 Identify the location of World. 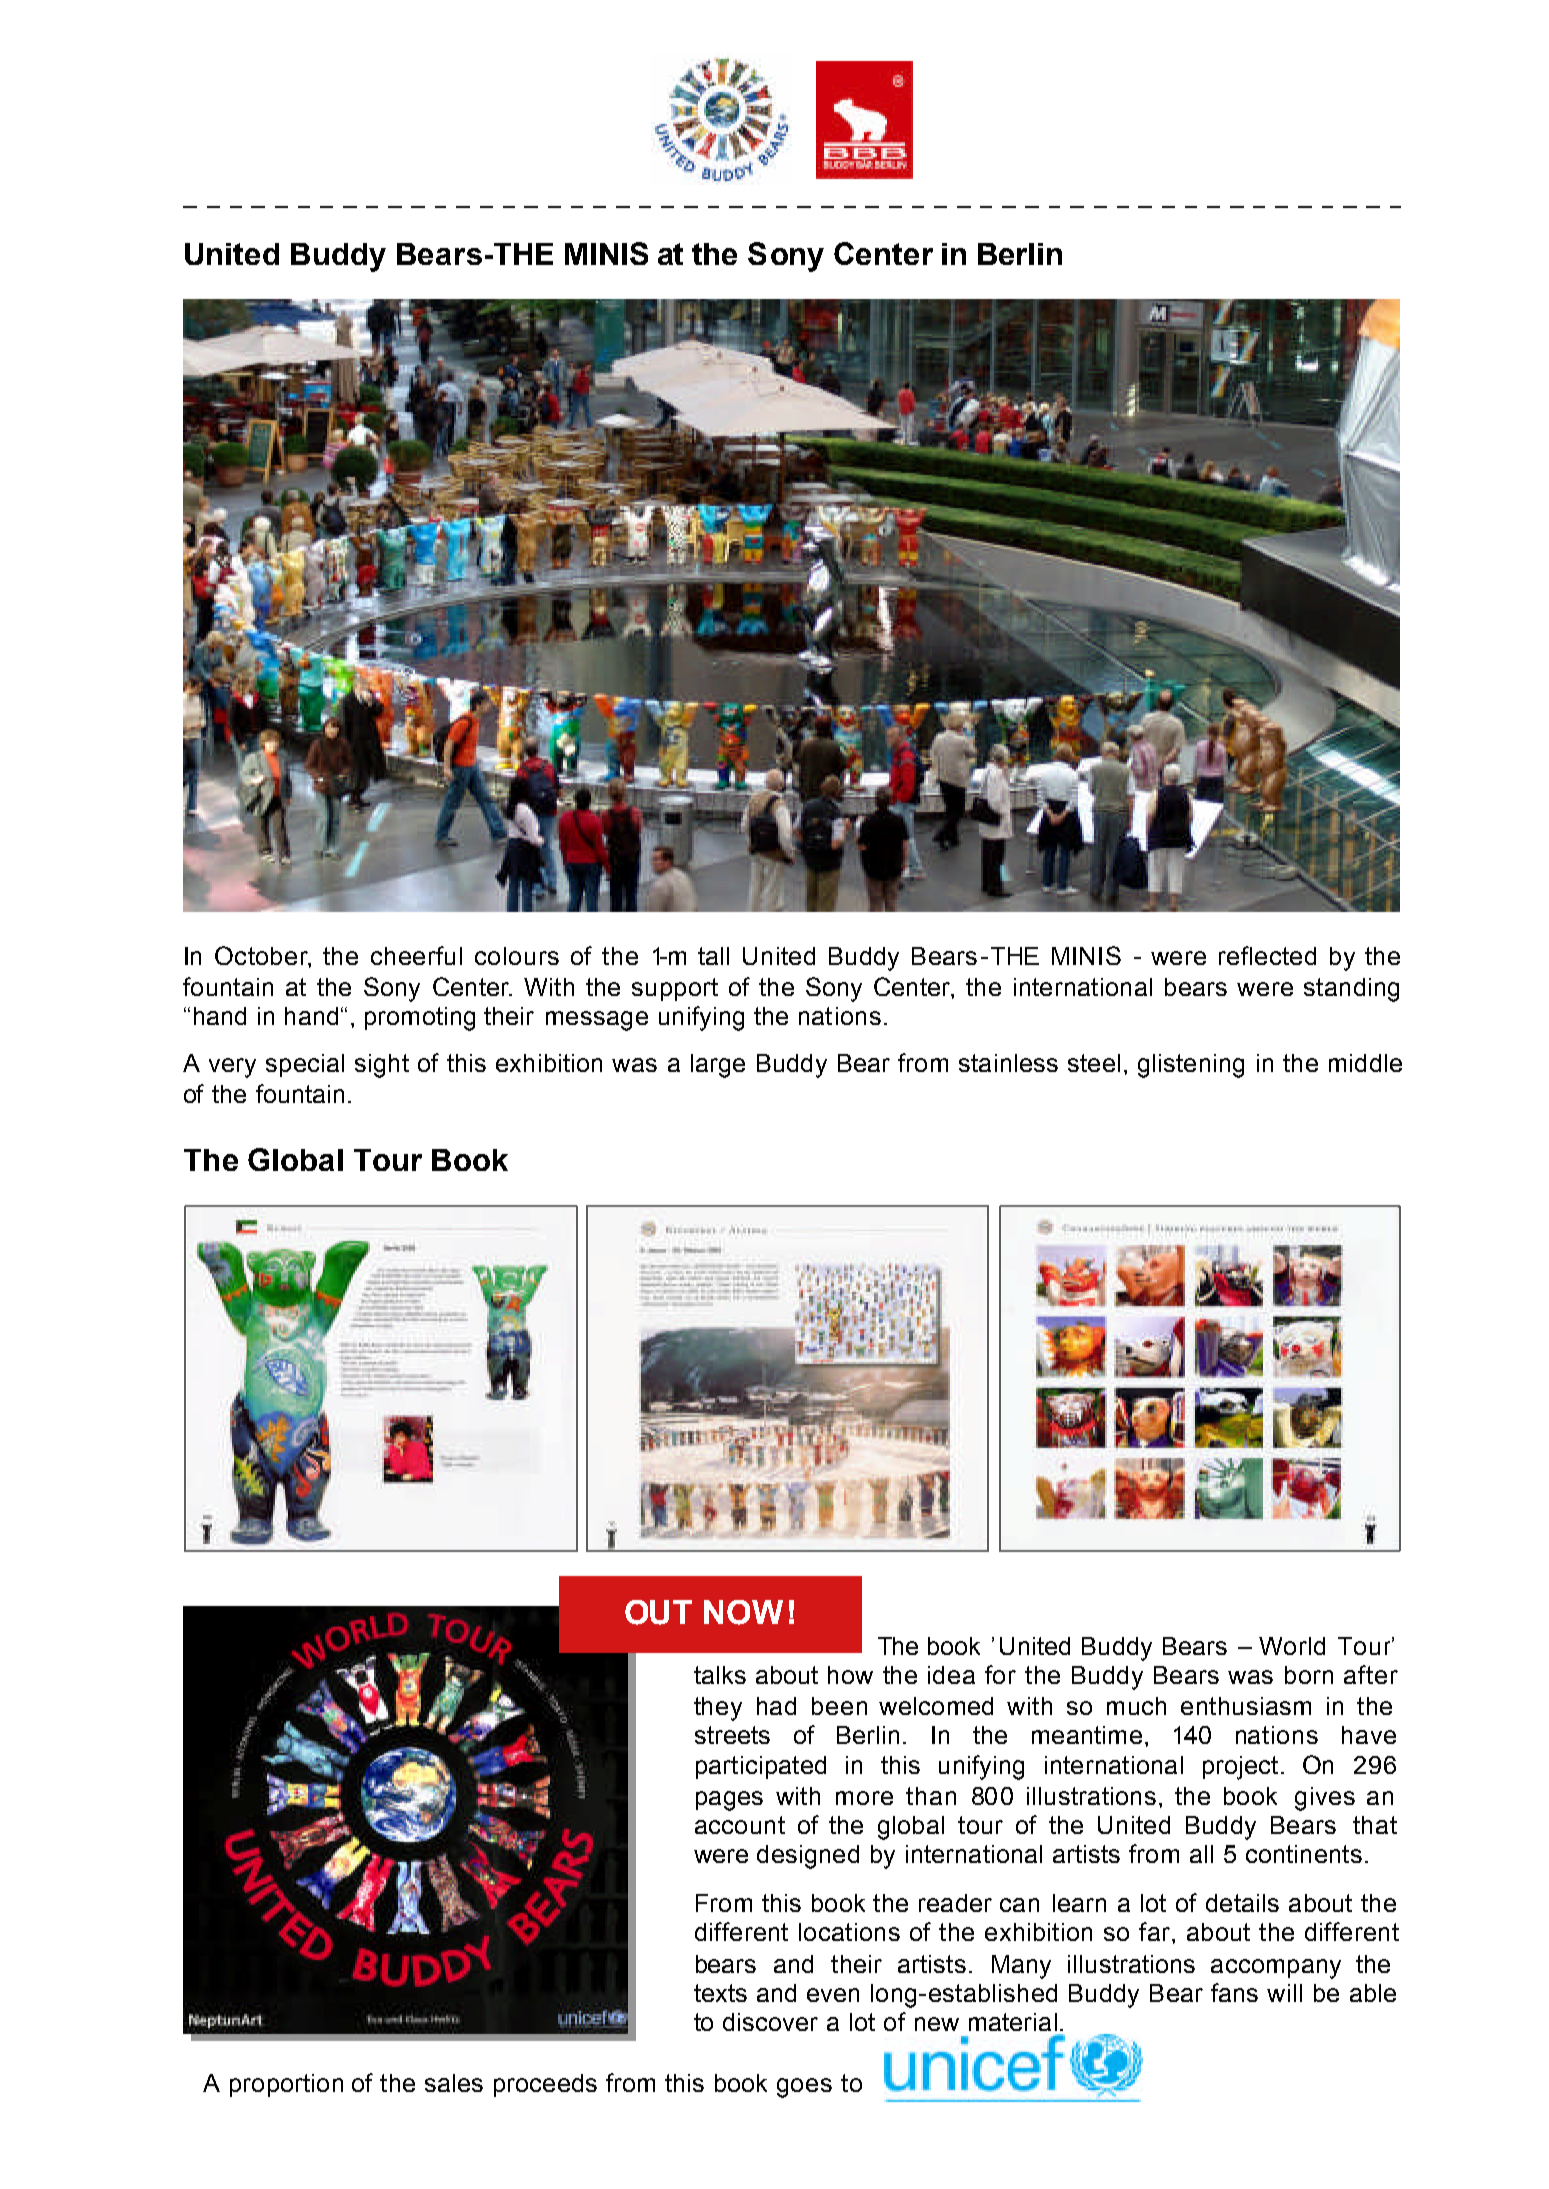
(1292, 1646).
